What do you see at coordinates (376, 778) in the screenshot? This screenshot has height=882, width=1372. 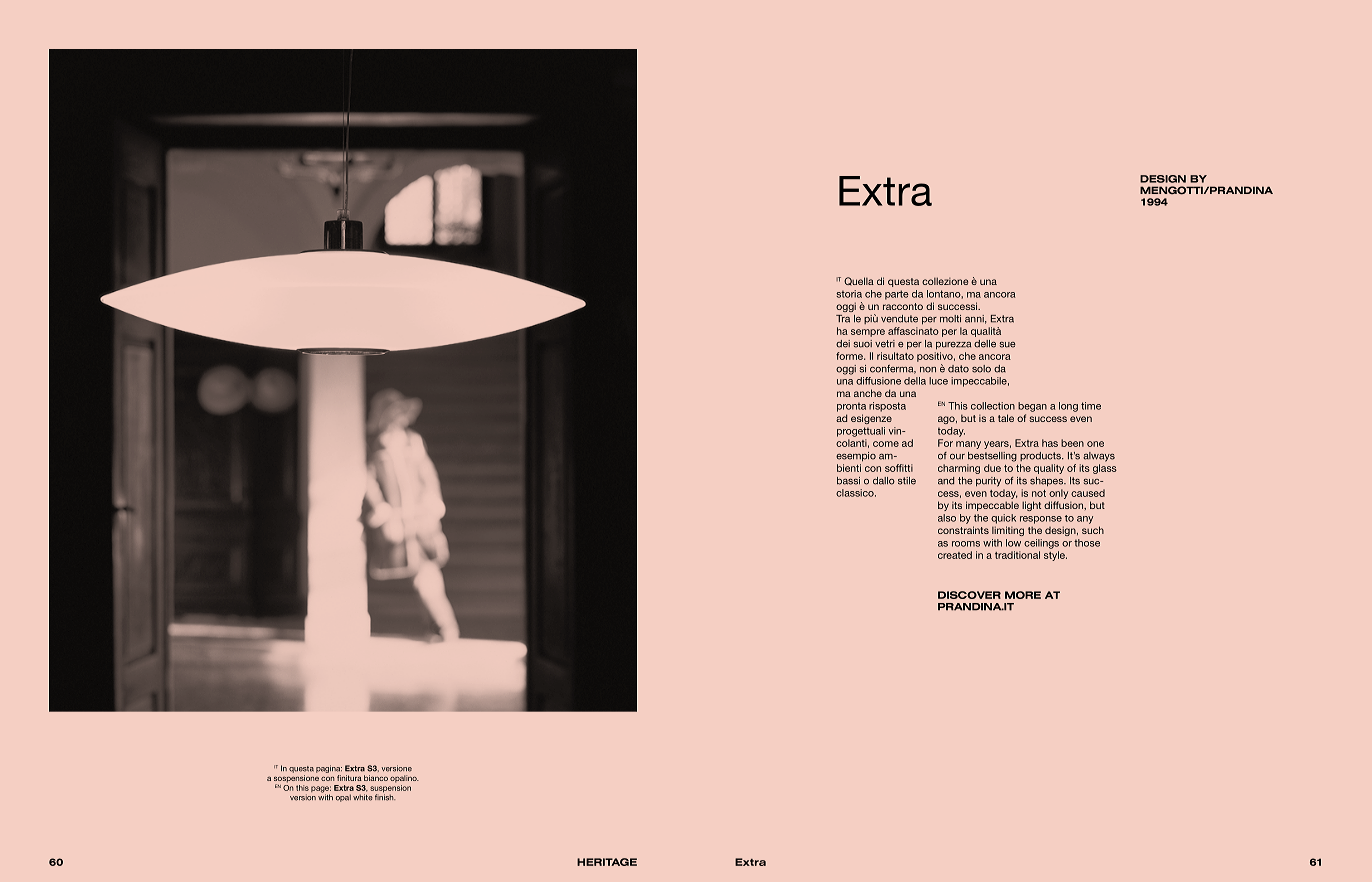 I see `bianco` at bounding box center [376, 778].
